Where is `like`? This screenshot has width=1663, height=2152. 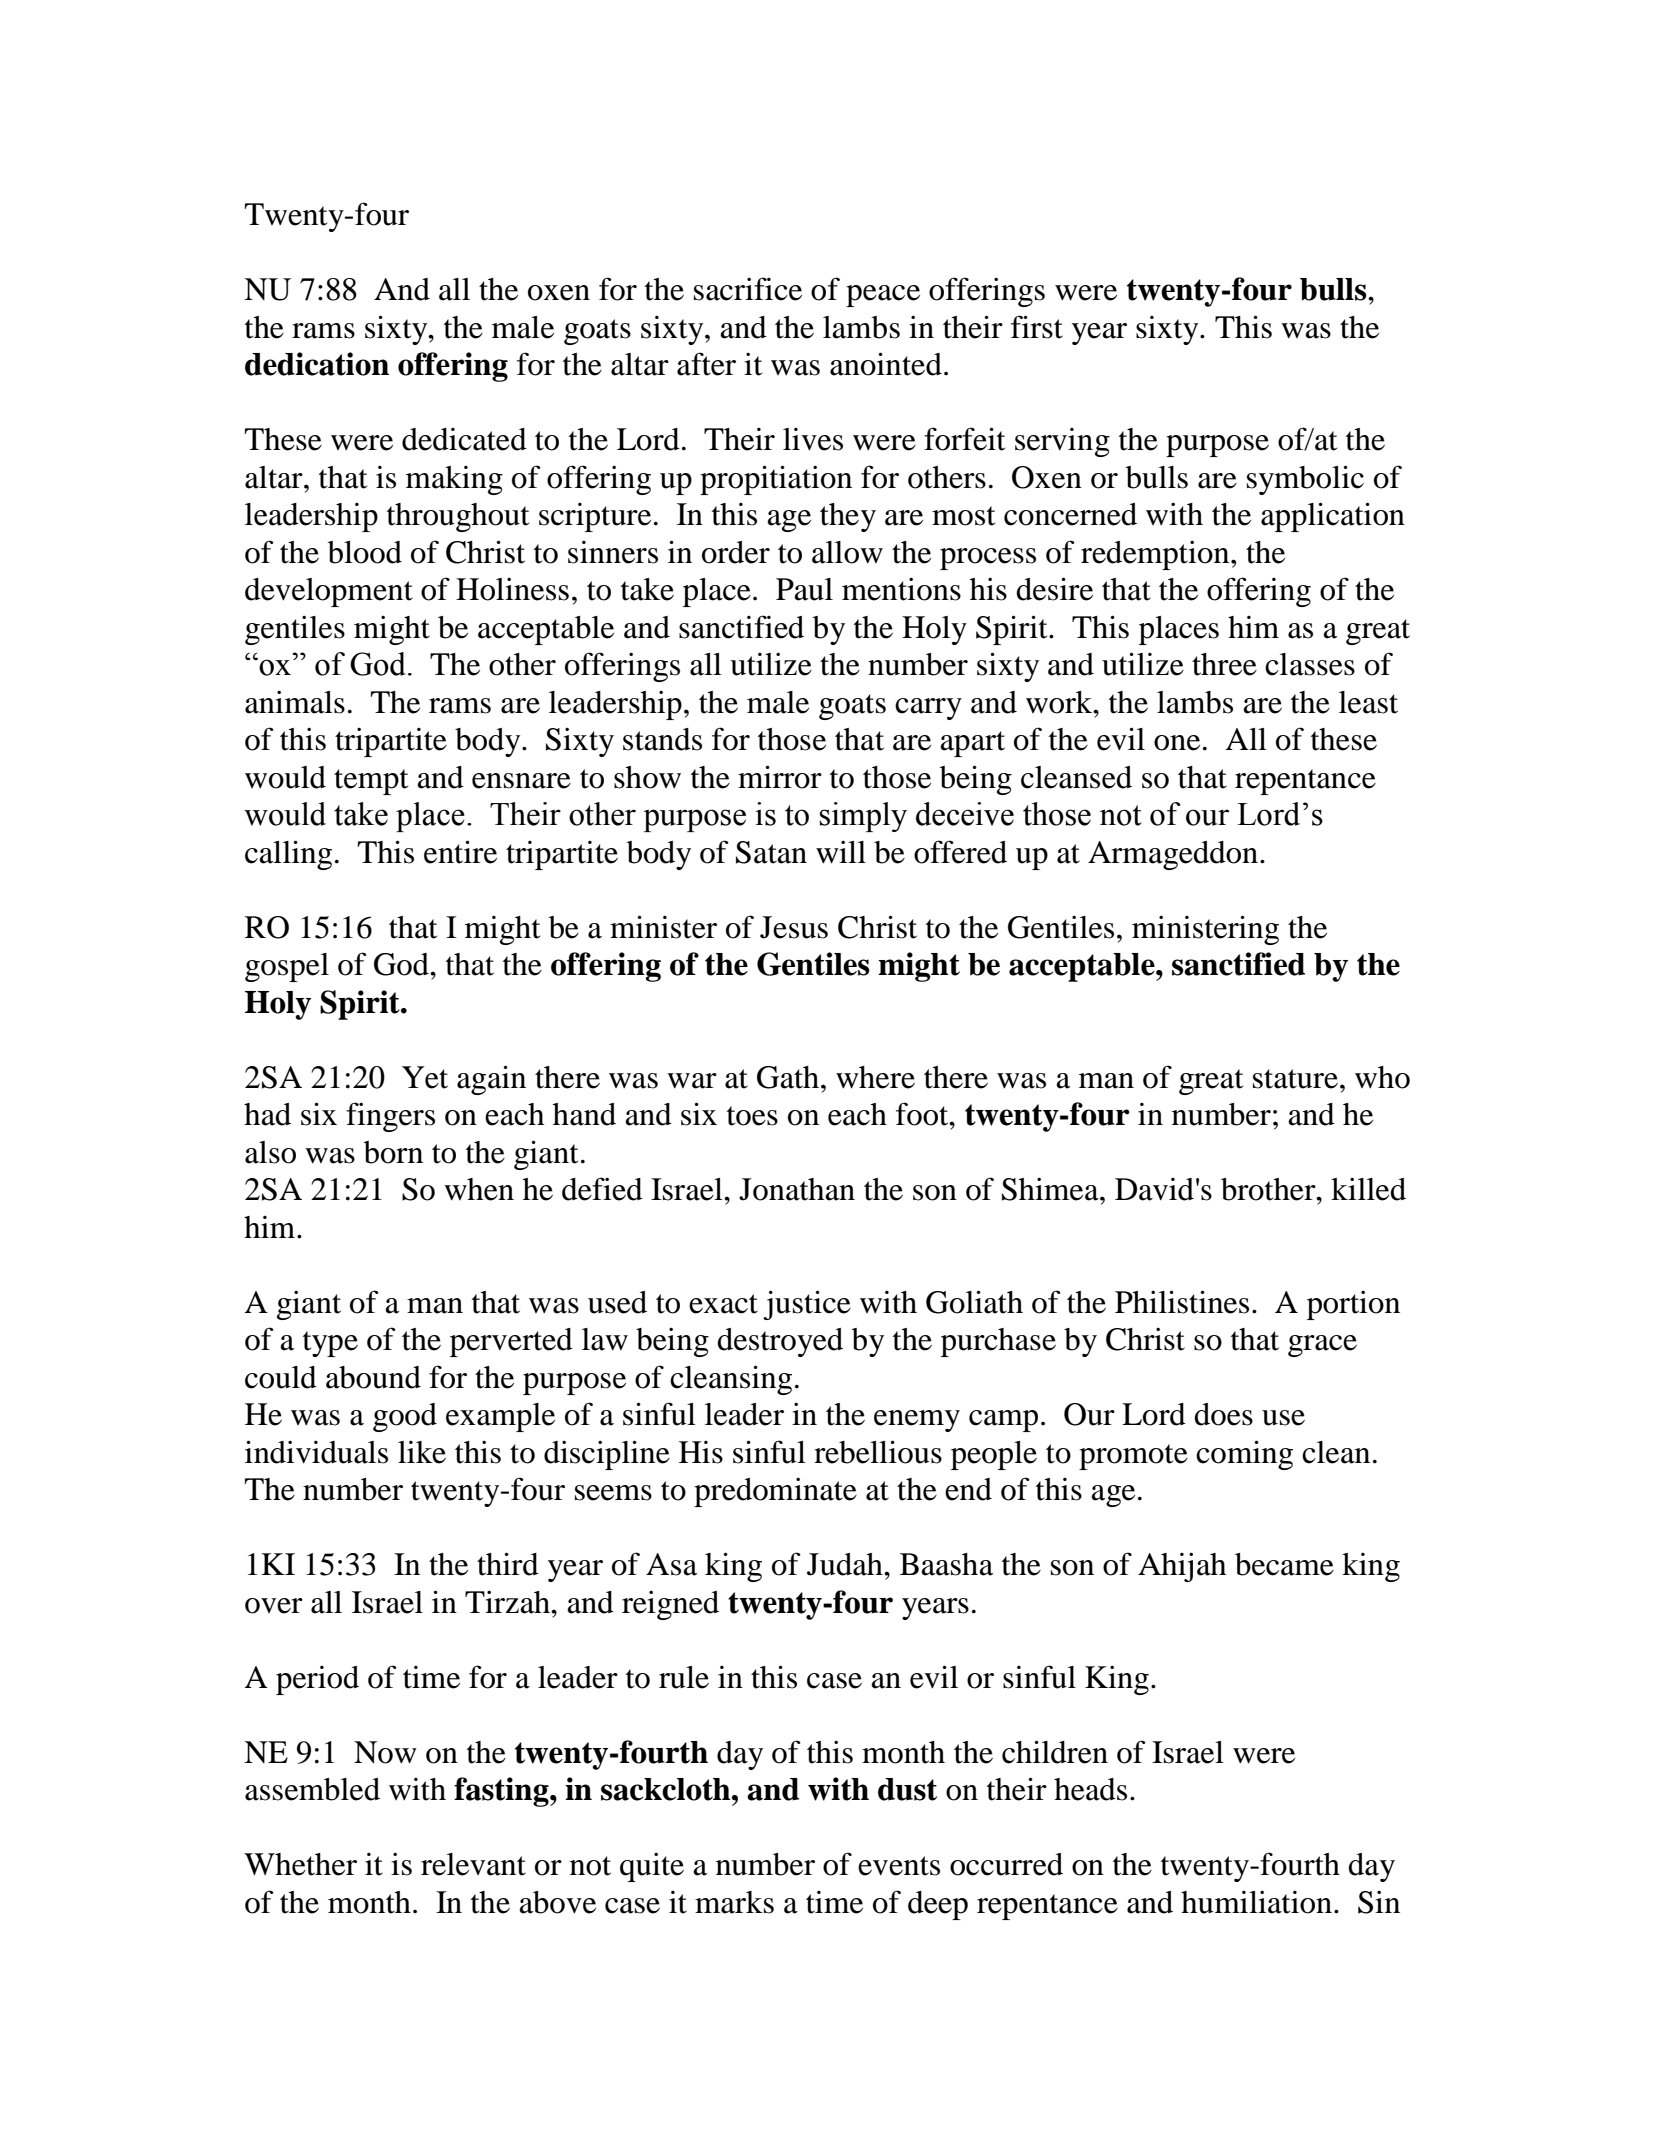
like is located at coordinates (422, 1452).
